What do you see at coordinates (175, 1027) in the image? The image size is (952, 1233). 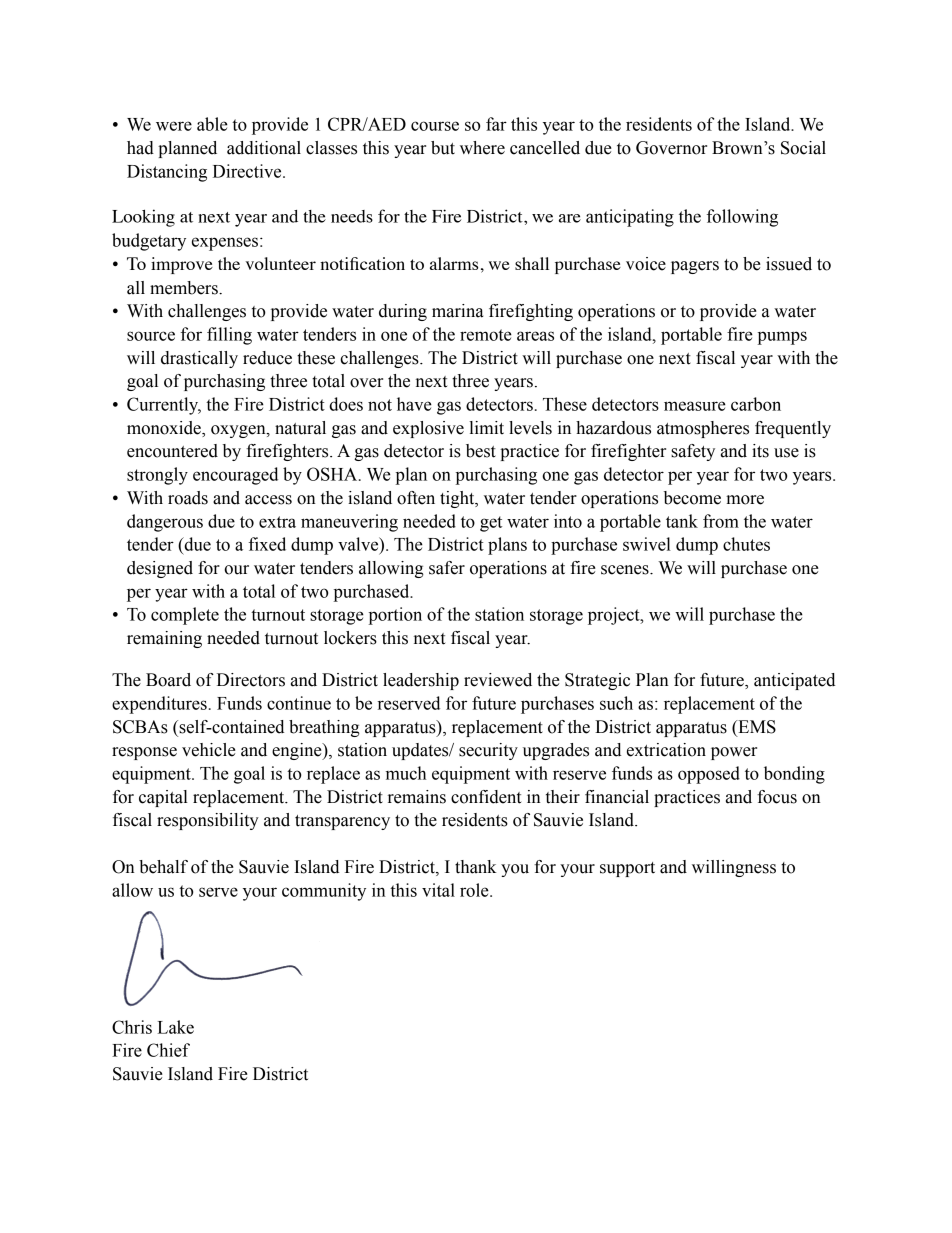 I see `Lake` at bounding box center [175, 1027].
